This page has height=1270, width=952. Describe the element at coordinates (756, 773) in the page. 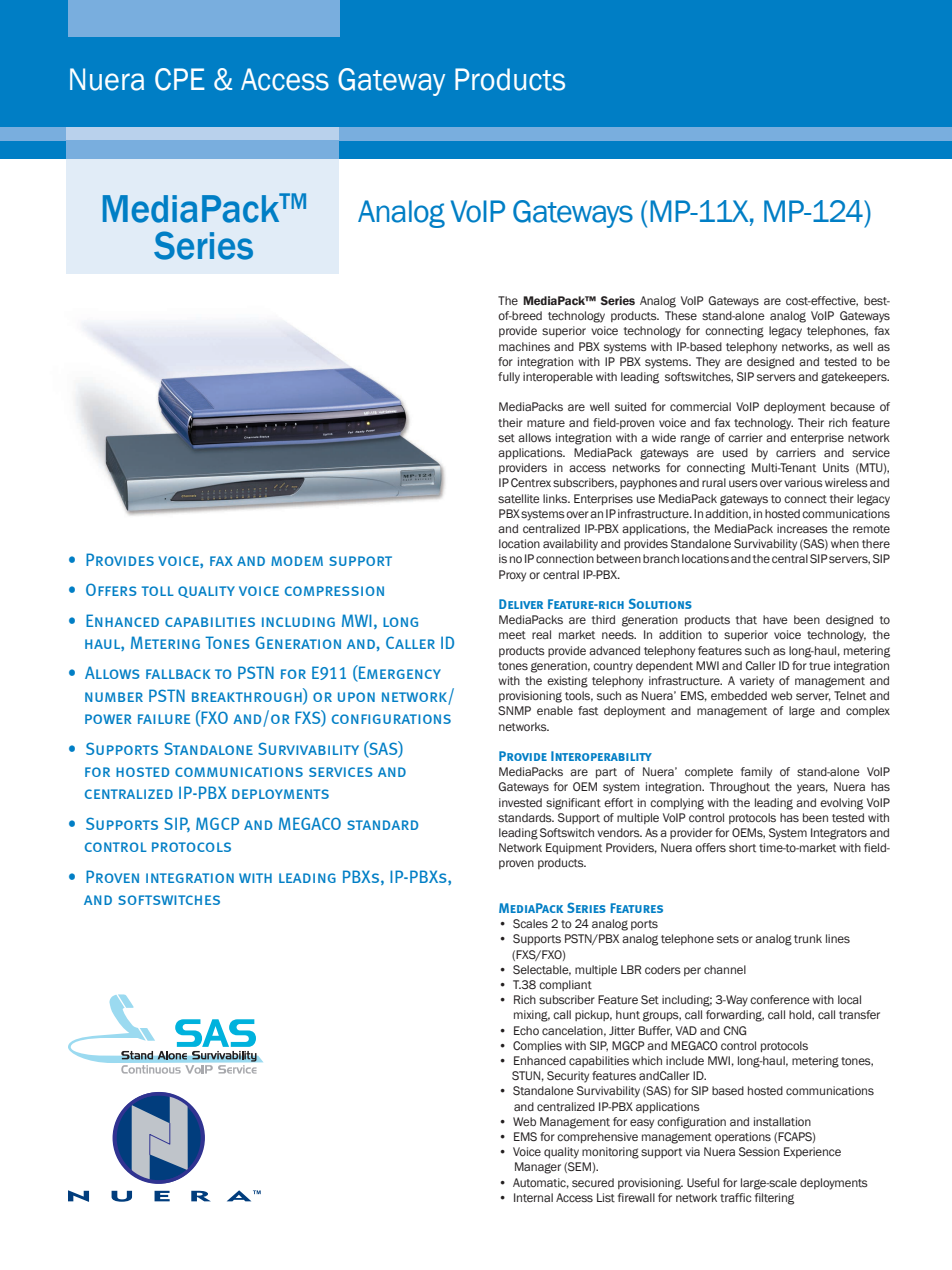

I see `family` at that location.
